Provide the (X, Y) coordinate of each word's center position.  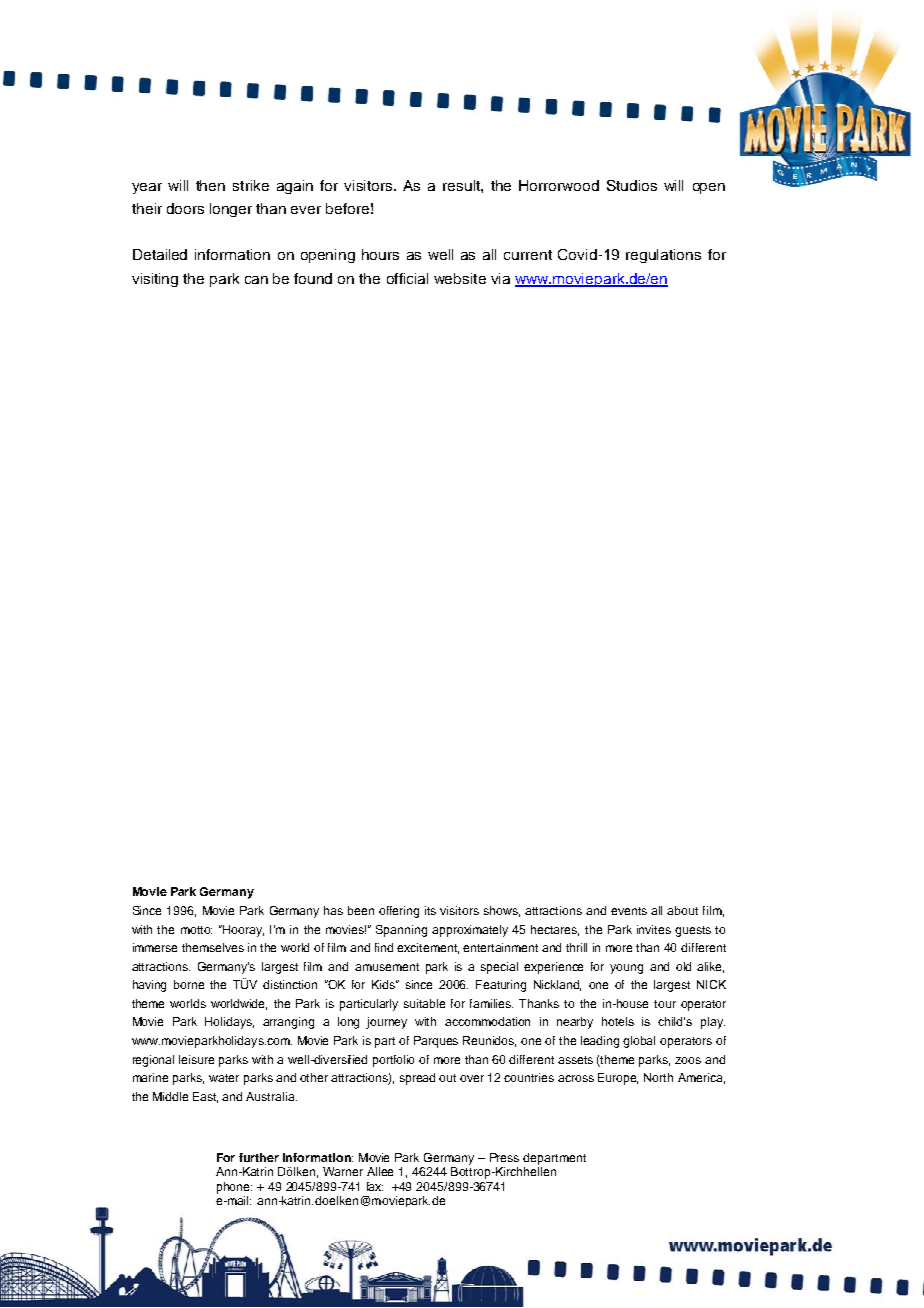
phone (234, 1188)
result (462, 185)
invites (654, 929)
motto (196, 930)
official (407, 278)
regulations (663, 256)
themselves (213, 947)
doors (185, 208)
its (430, 910)
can (256, 280)
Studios (632, 185)
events (629, 911)
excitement (428, 948)
